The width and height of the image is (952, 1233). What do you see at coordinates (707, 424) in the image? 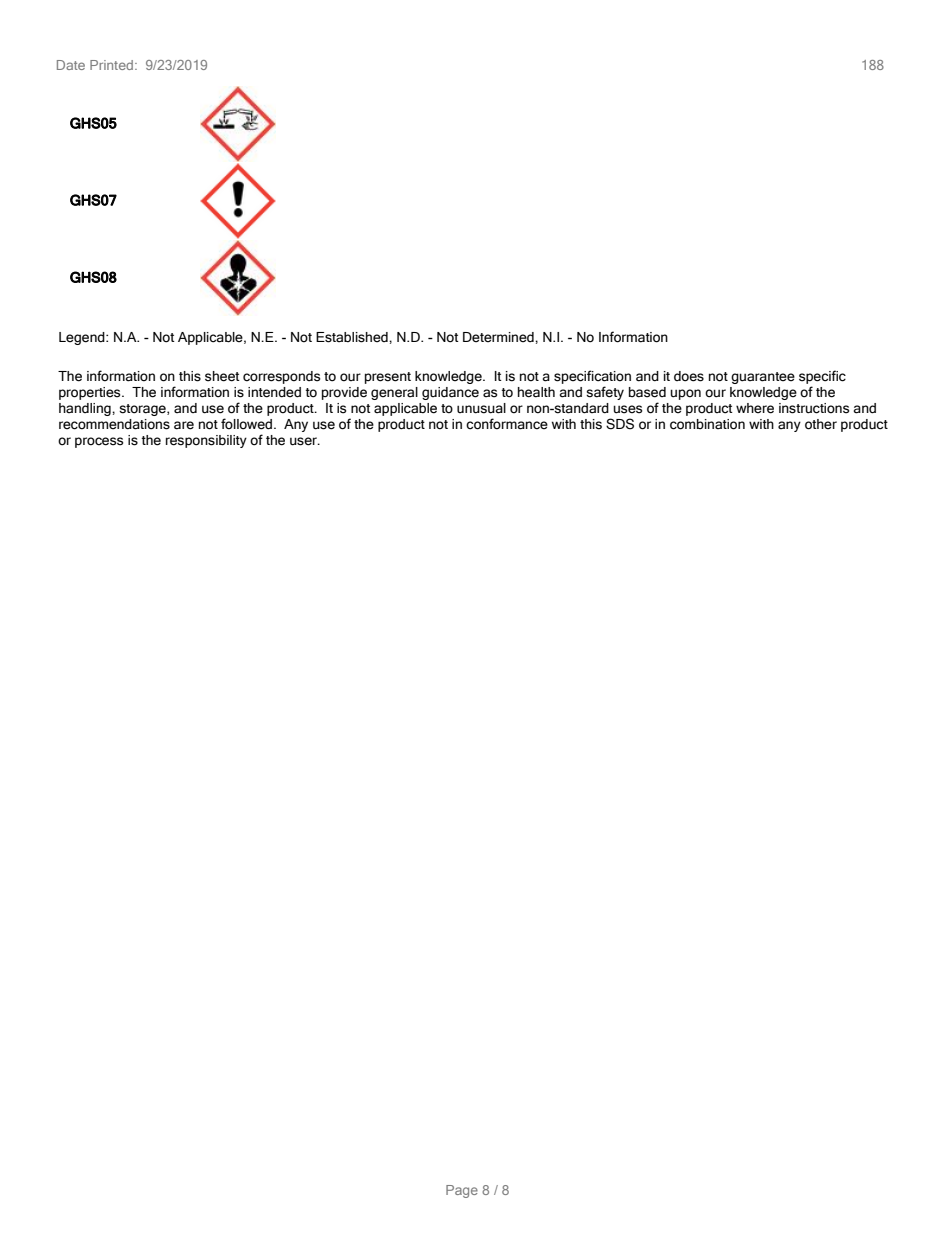
I see `combination` at bounding box center [707, 424].
